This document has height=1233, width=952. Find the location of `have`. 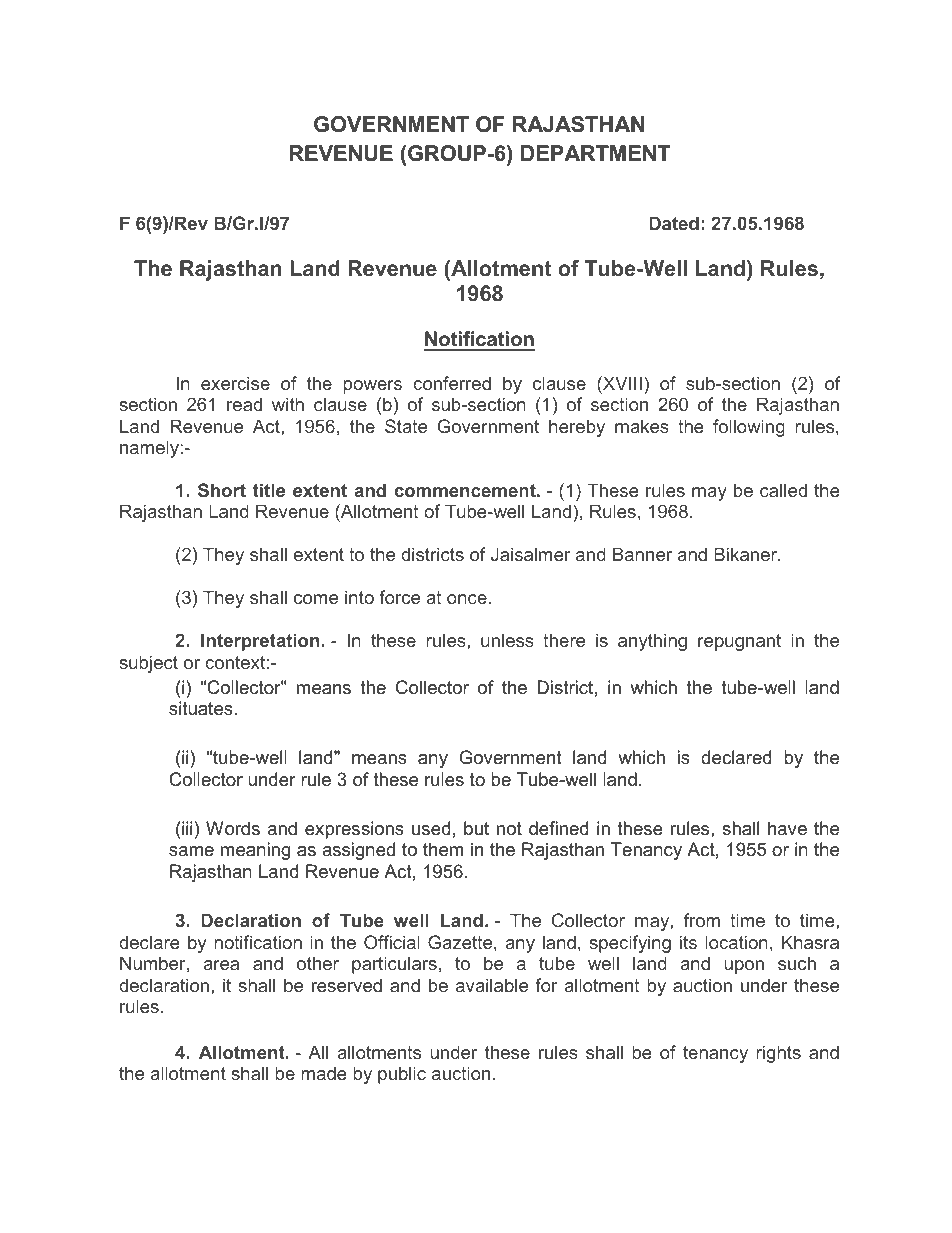

have is located at coordinates (787, 828).
